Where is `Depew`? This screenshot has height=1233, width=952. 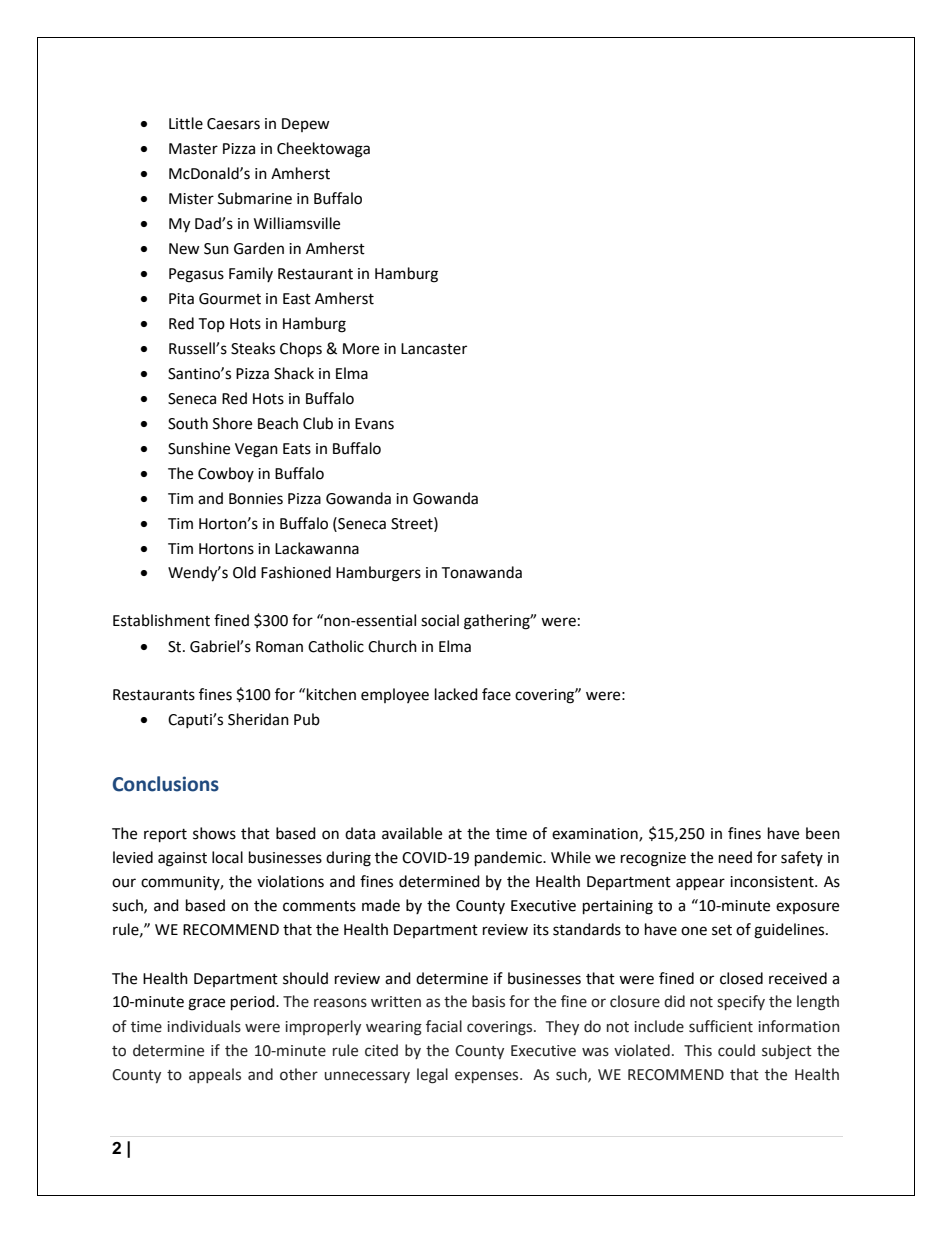 Depew is located at coordinates (306, 125).
